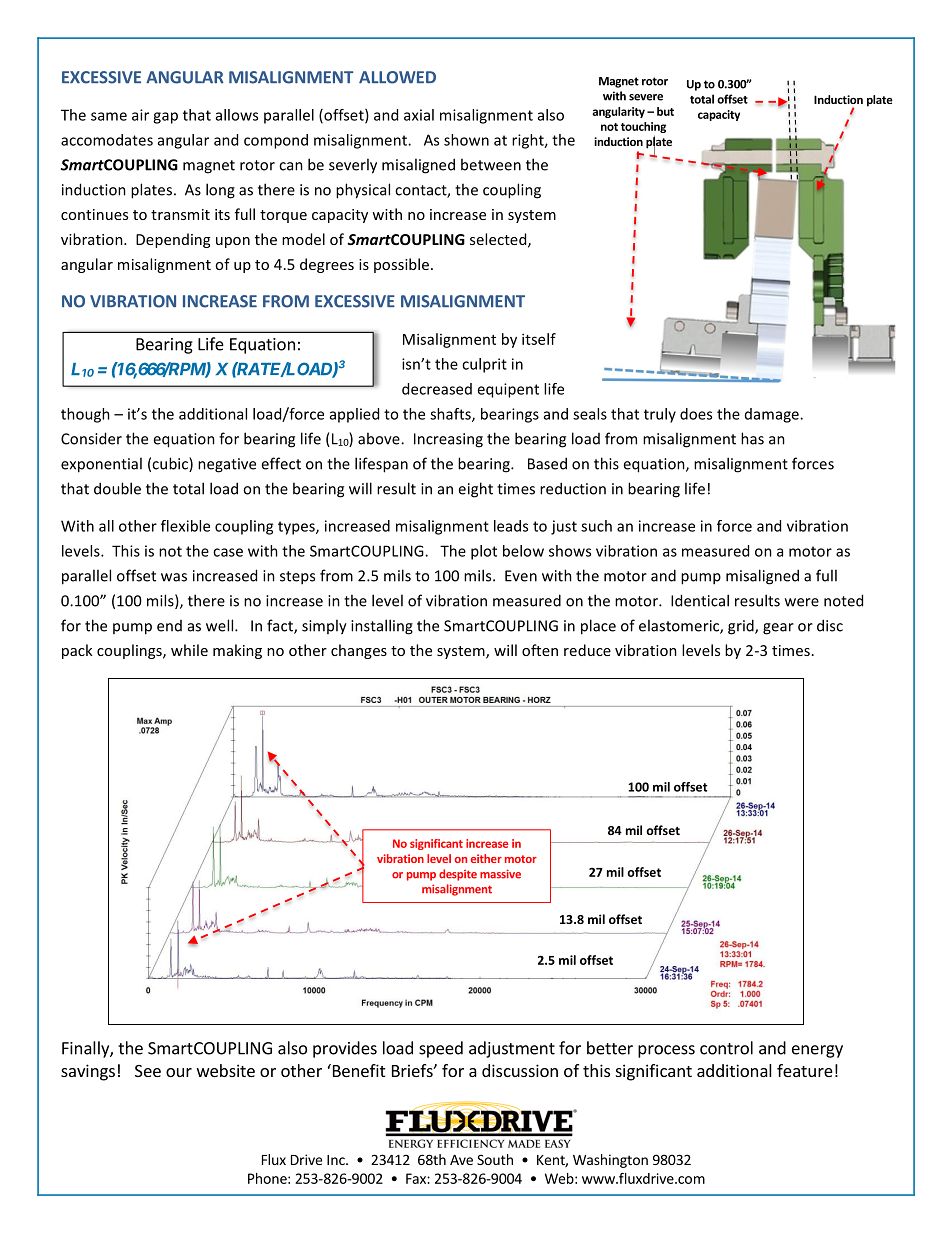 The image size is (952, 1233). What do you see at coordinates (179, 1072) in the screenshot?
I see `our` at bounding box center [179, 1072].
